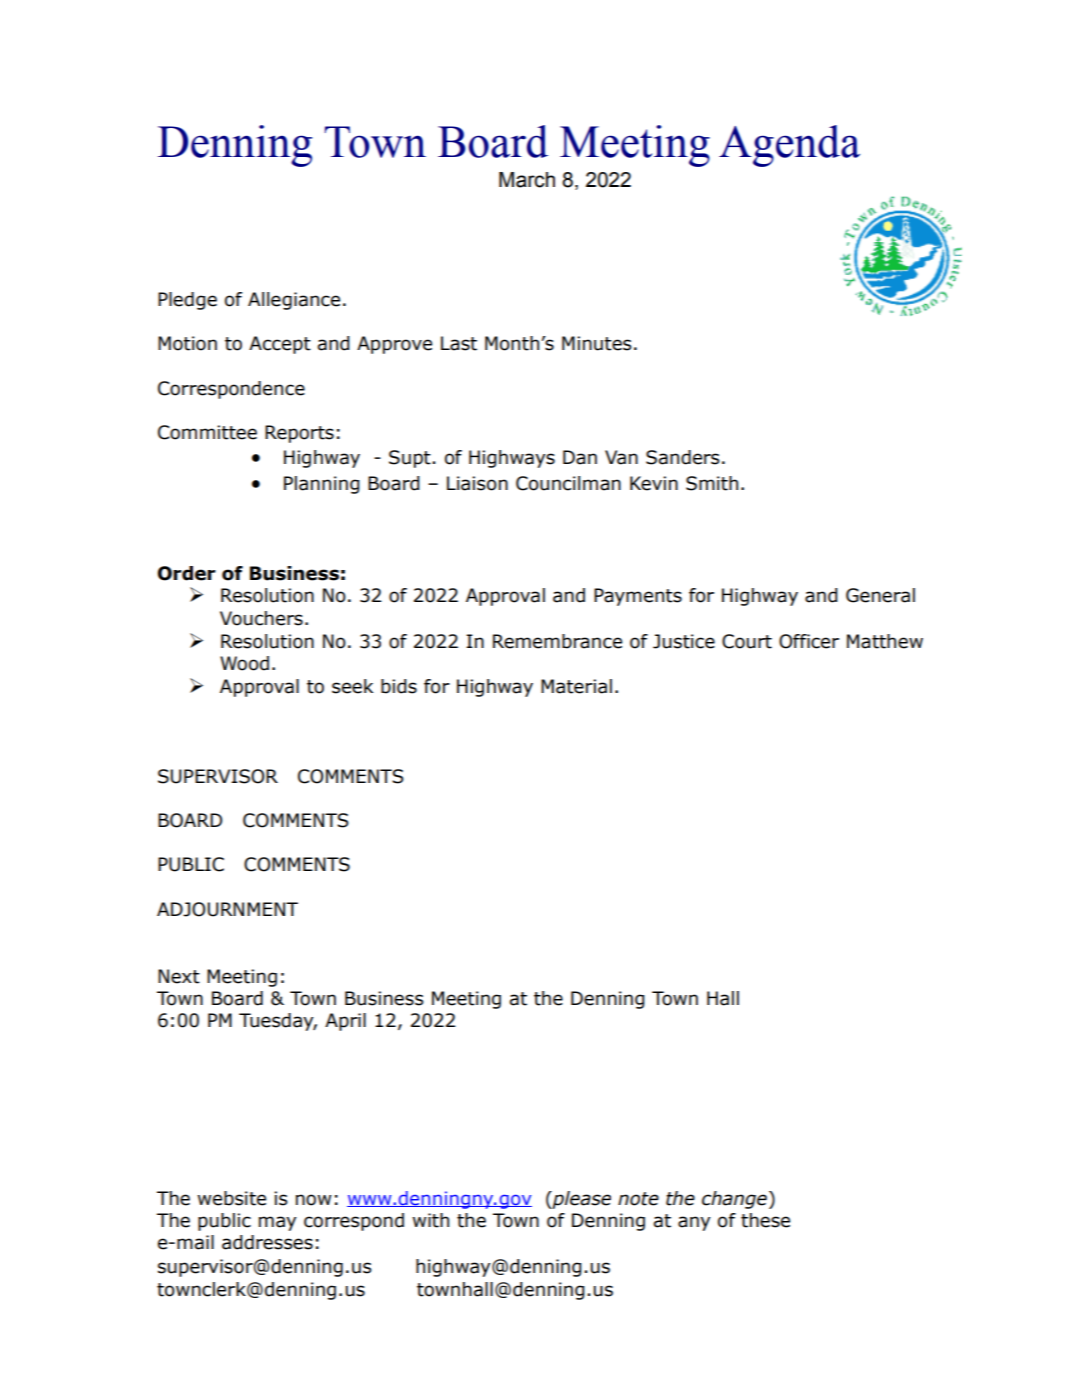 Image resolution: width=1067 pixels, height=1381 pixels. What do you see at coordinates (527, 180) in the page?
I see `March` at bounding box center [527, 180].
